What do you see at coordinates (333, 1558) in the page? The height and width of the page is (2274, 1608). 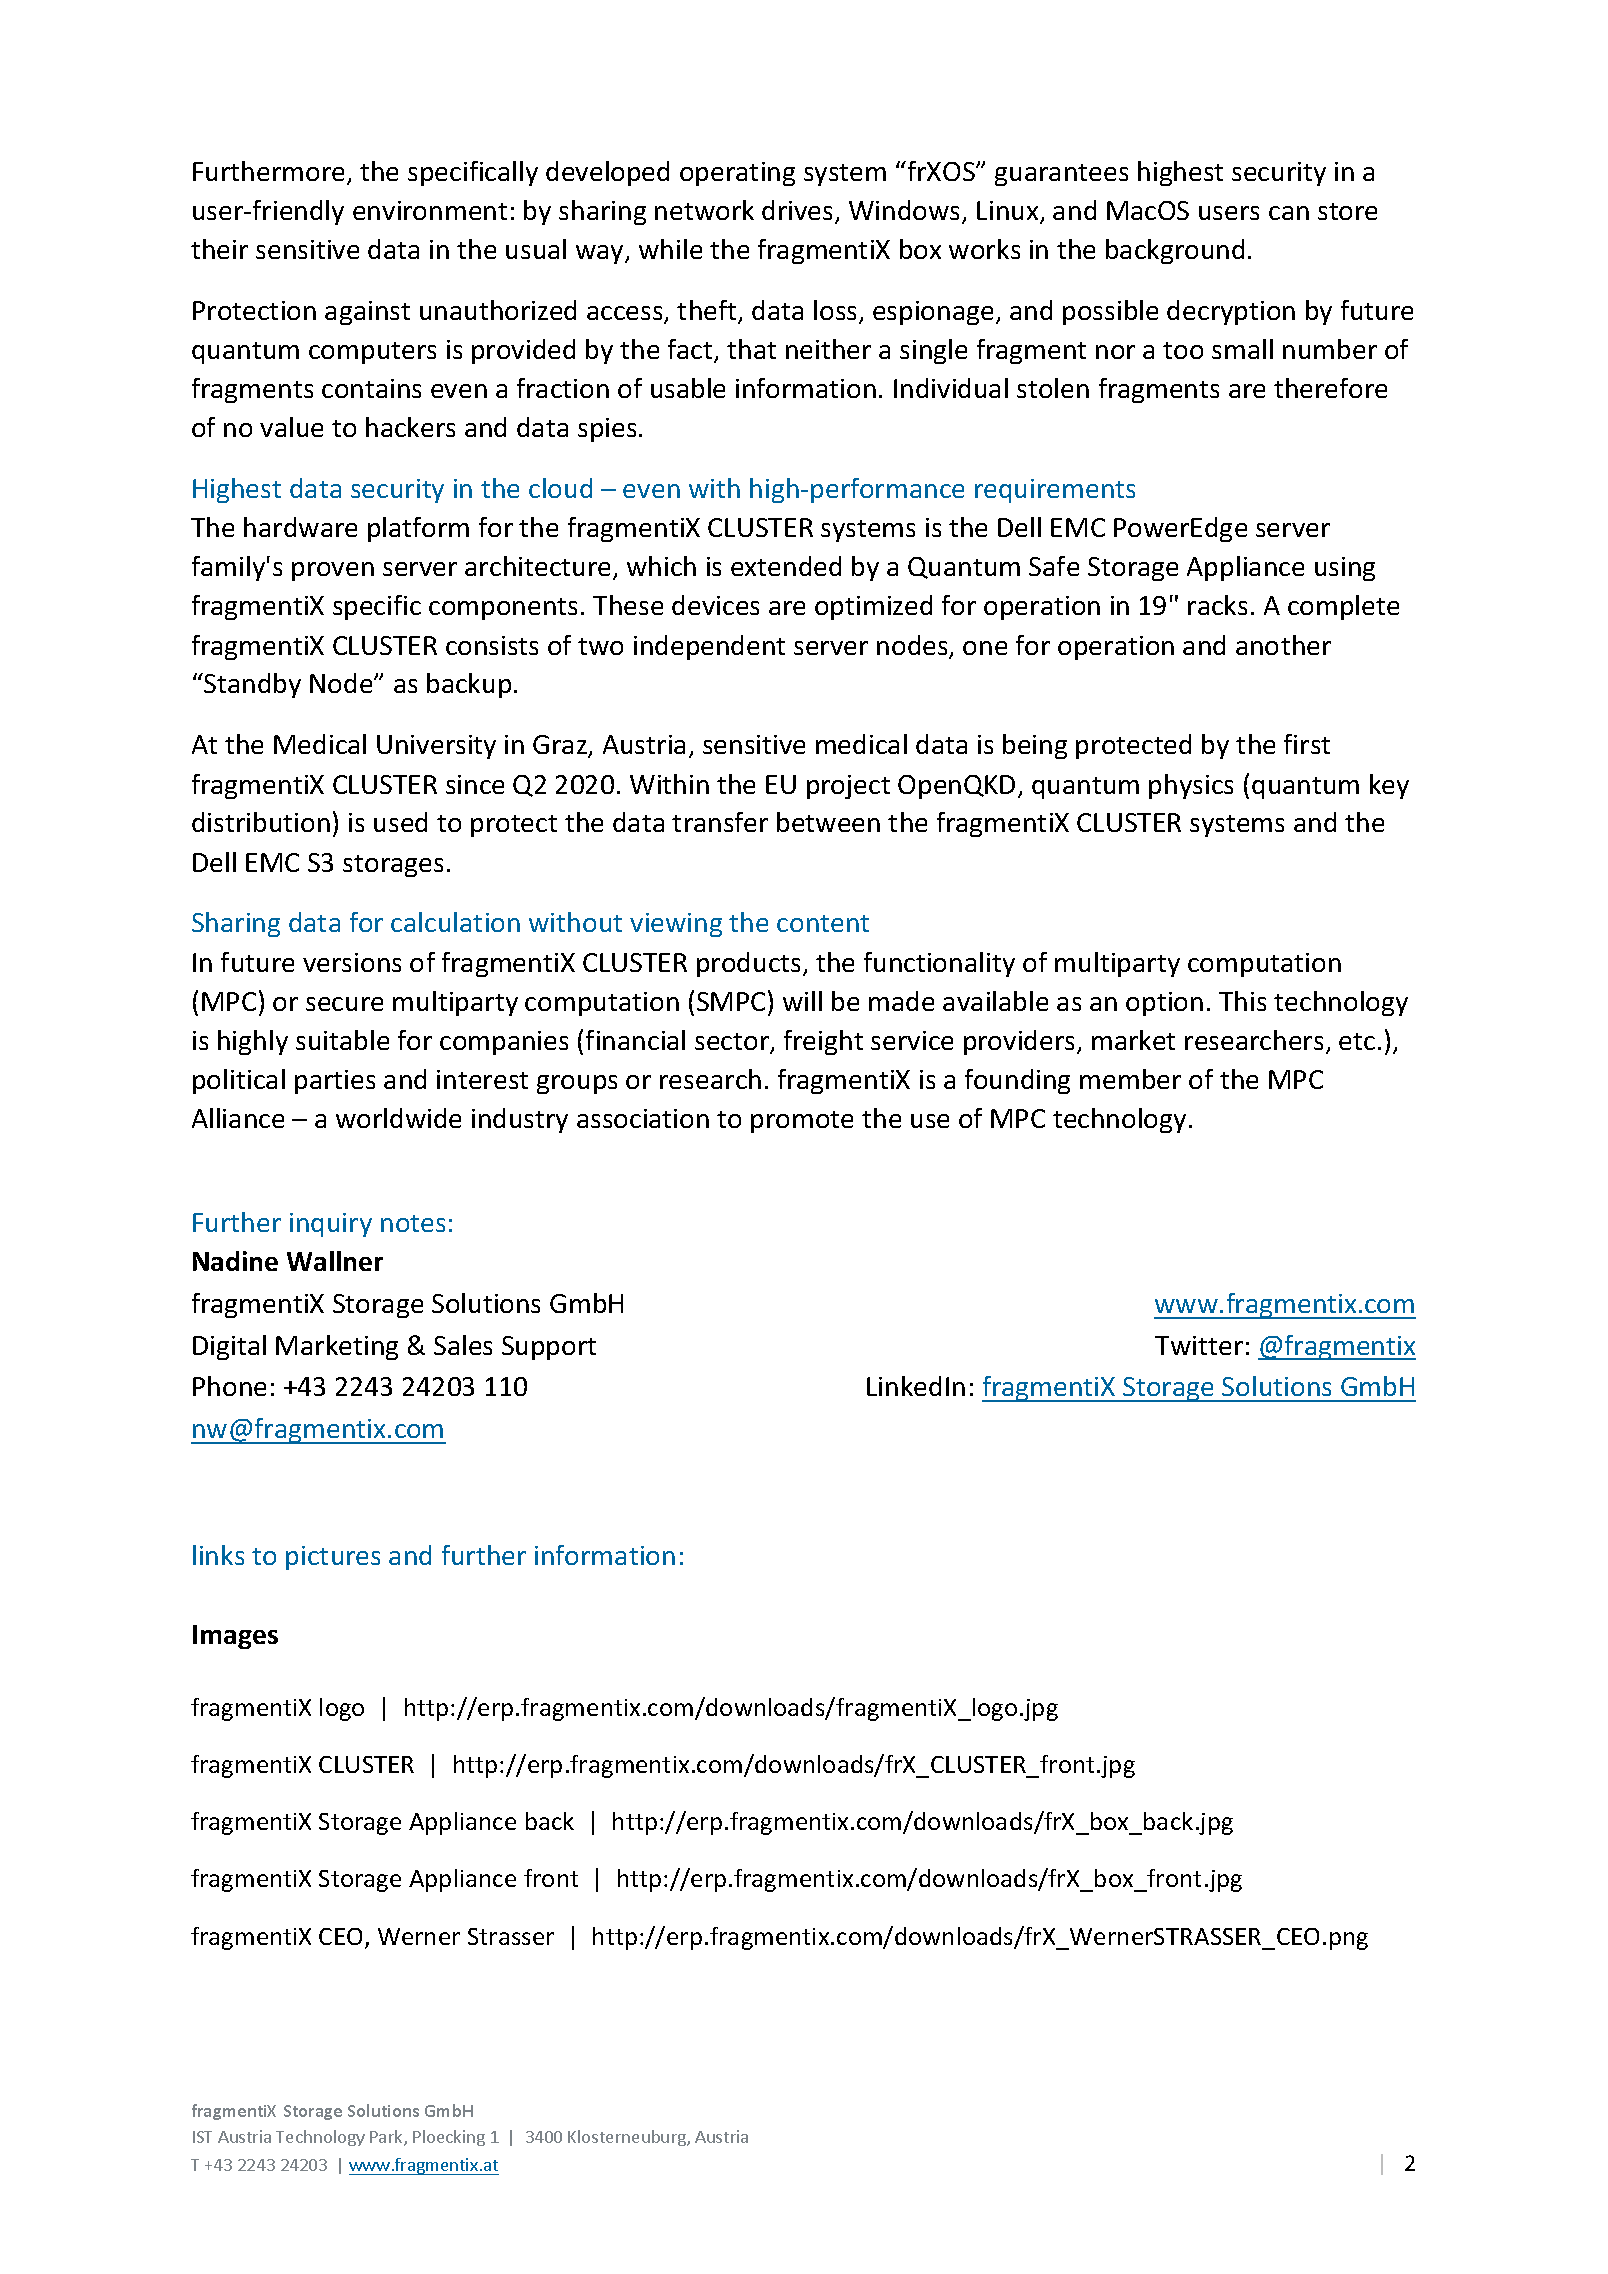 I see `pictures` at bounding box center [333, 1558].
